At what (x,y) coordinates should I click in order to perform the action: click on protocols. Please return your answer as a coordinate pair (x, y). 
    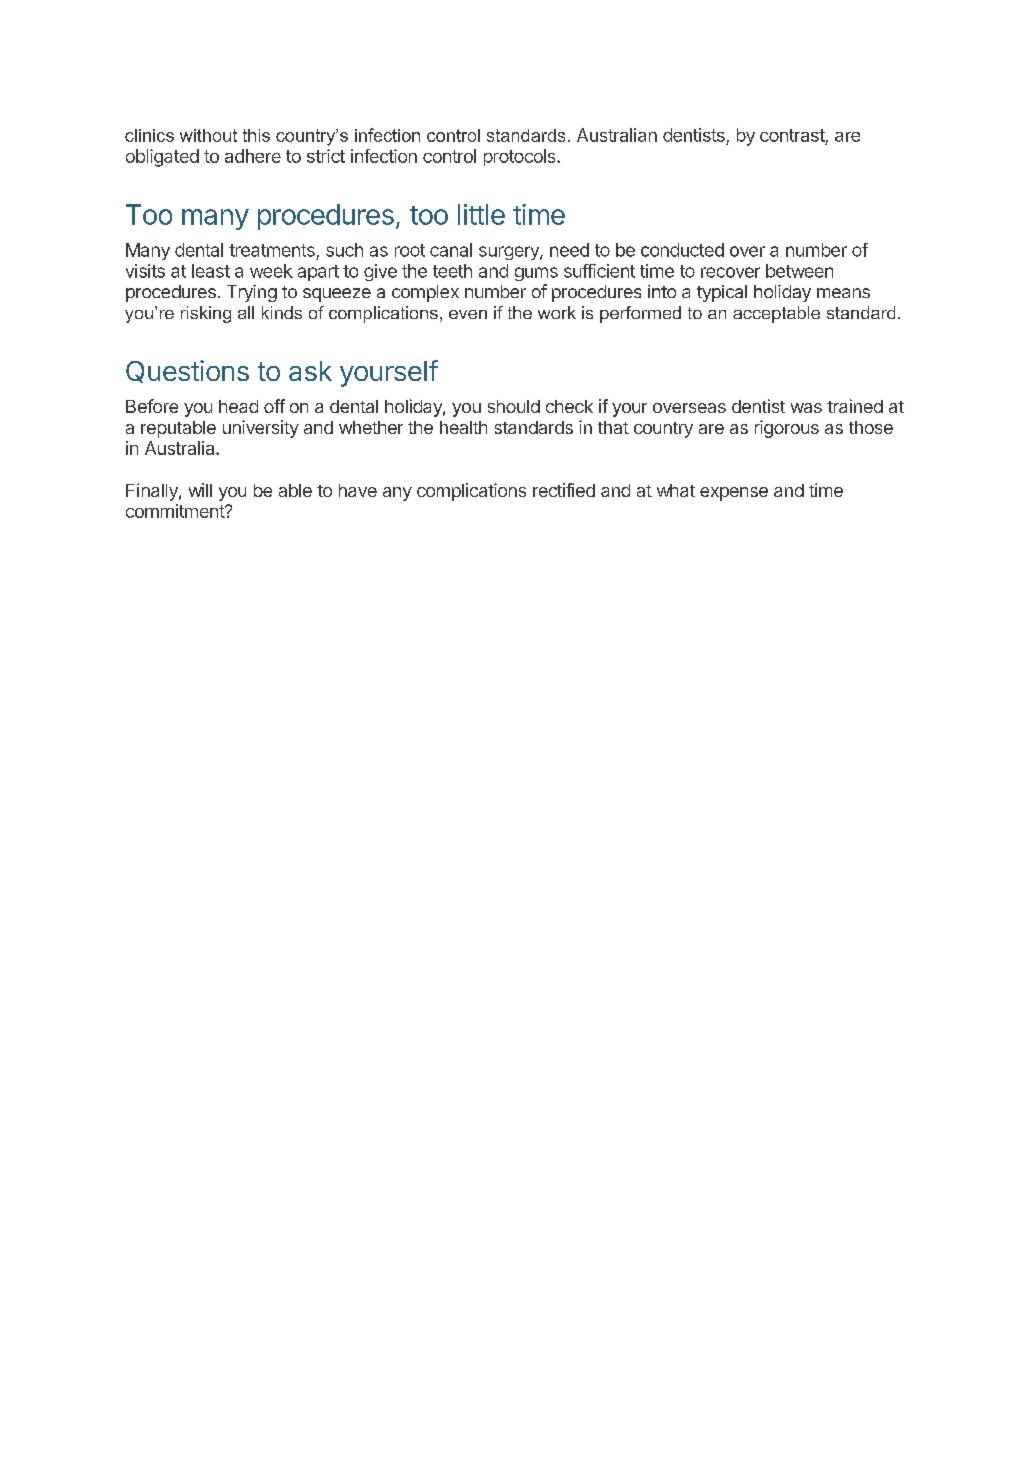
    Looking at the image, I should click on (521, 157).
